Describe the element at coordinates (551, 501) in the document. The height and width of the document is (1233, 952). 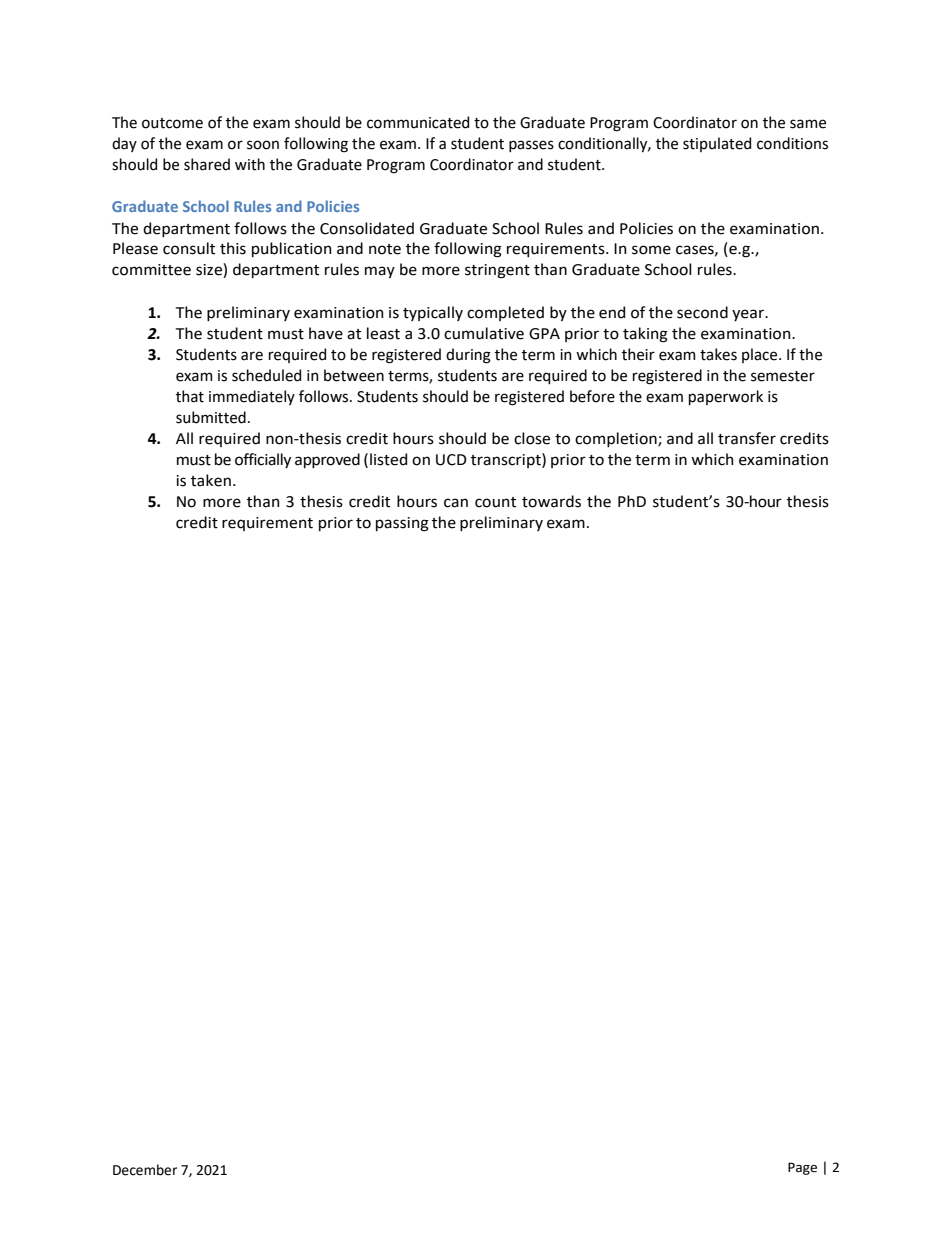
I see `towards` at that location.
